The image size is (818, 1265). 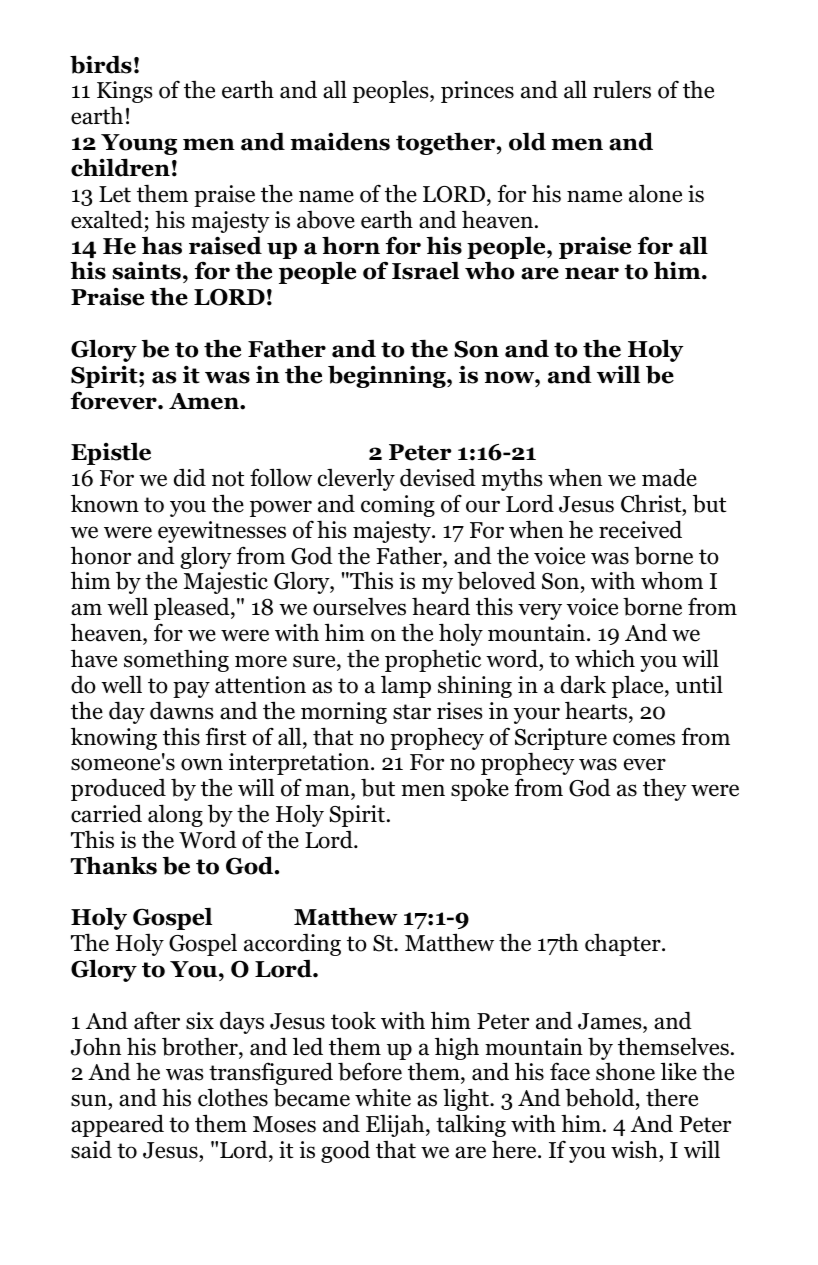 I want to click on man, so click(x=328, y=790).
